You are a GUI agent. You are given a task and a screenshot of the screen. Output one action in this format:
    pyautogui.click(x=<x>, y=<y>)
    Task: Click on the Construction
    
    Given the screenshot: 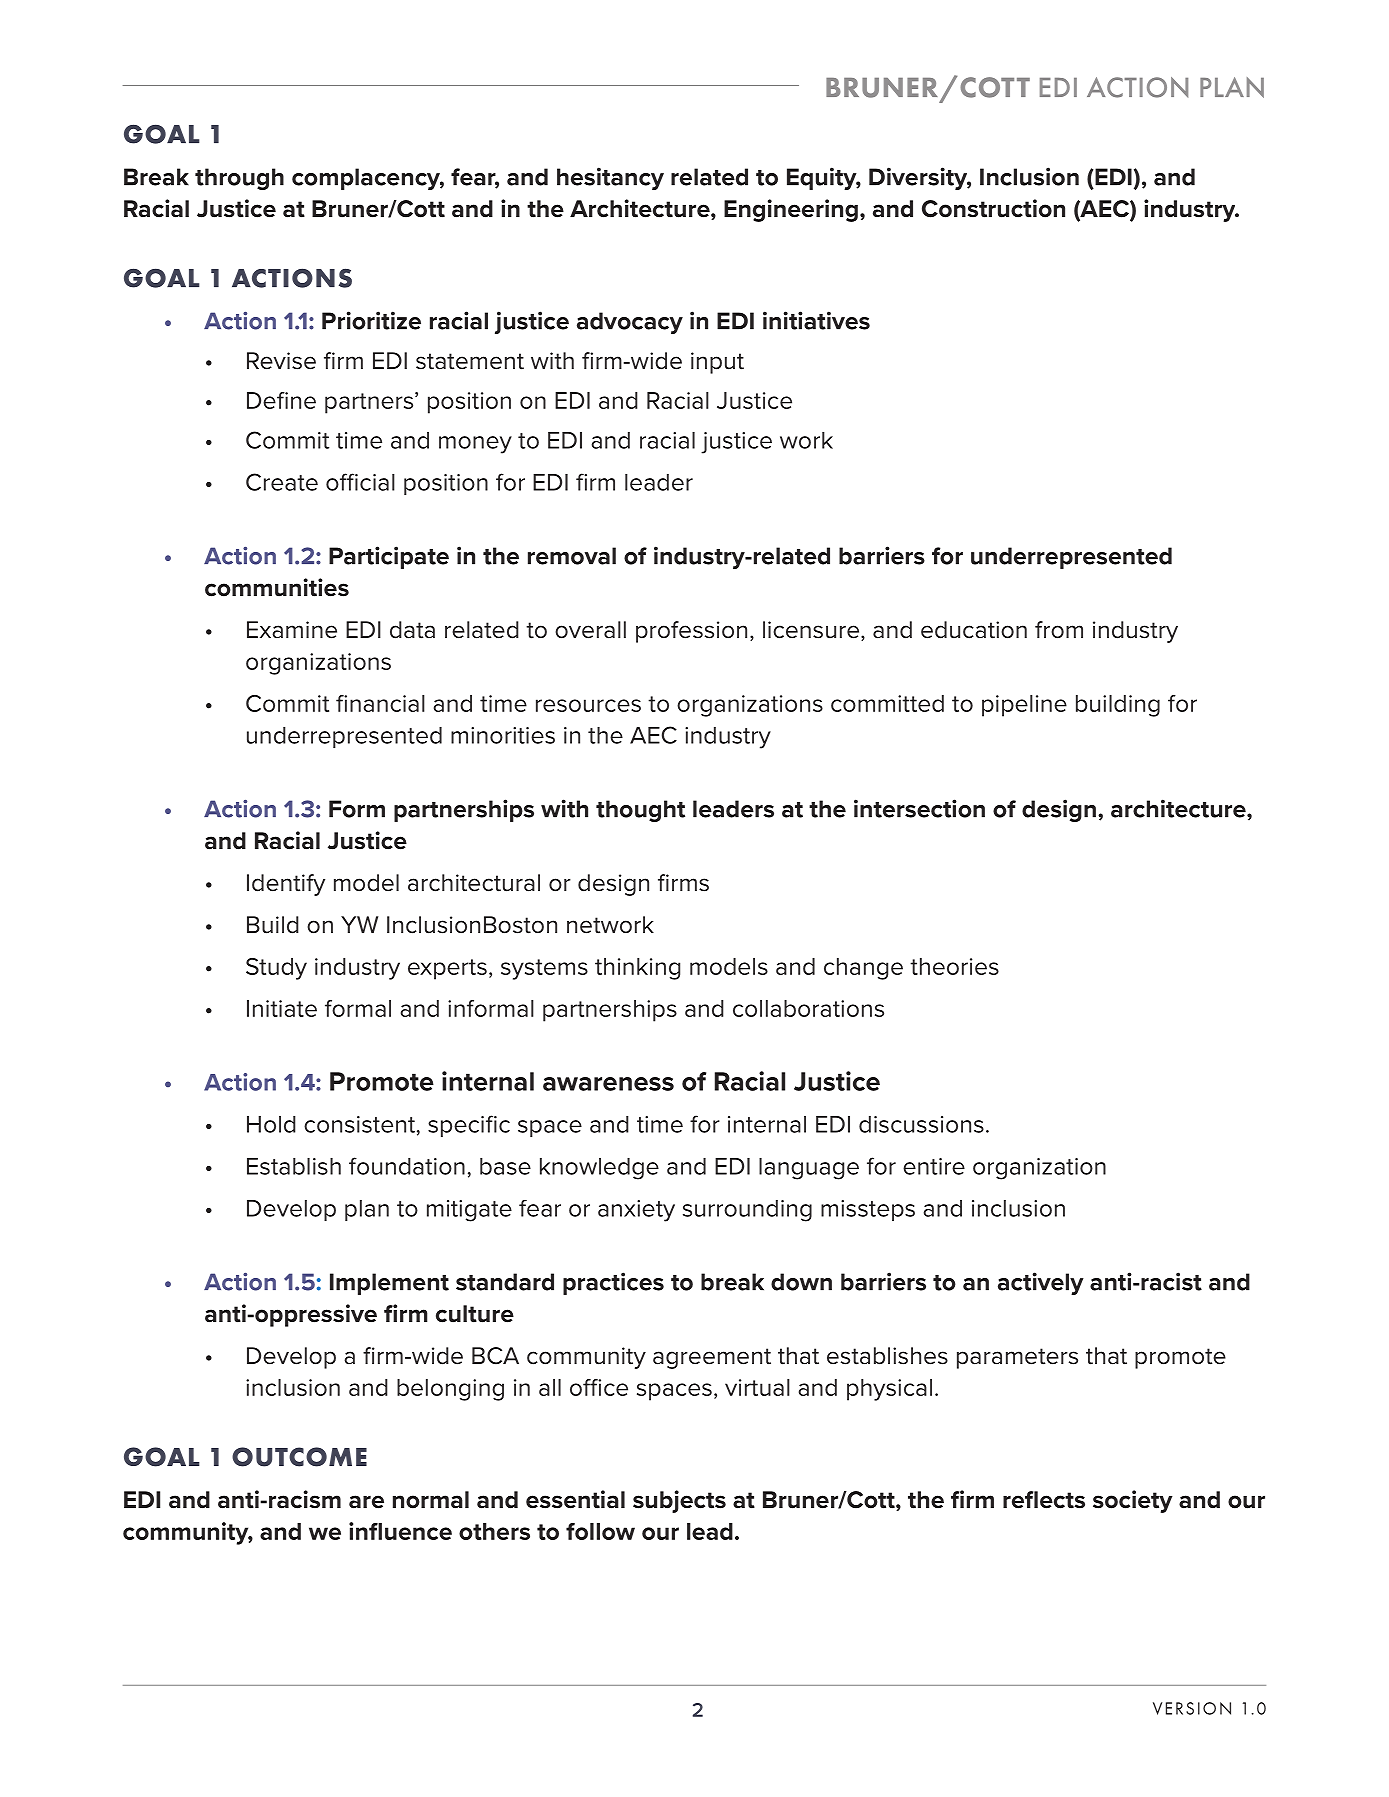 What is the action you would take?
    pyautogui.click(x=993, y=208)
